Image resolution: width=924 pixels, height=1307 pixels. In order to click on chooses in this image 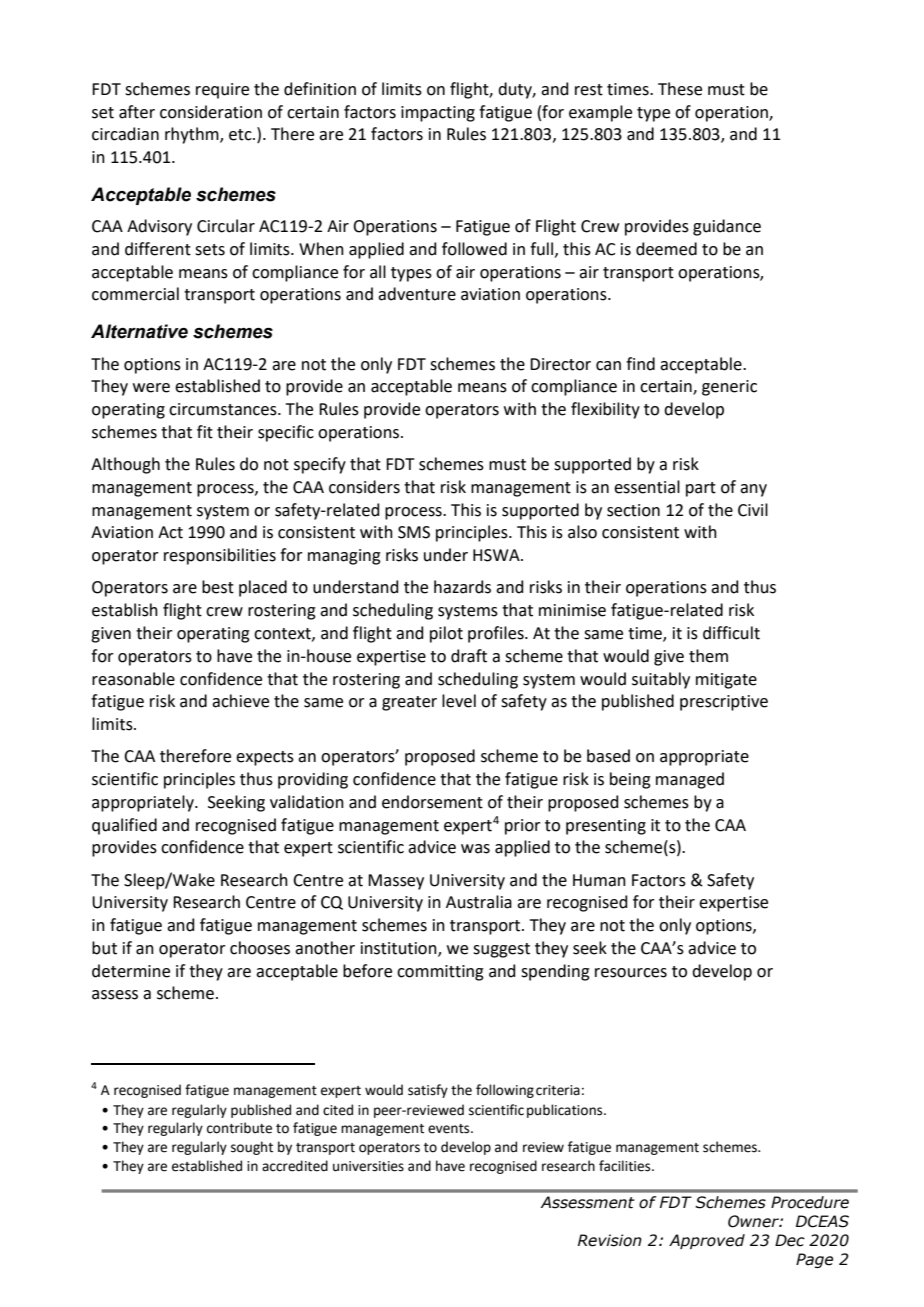, I will do `click(260, 948)`.
